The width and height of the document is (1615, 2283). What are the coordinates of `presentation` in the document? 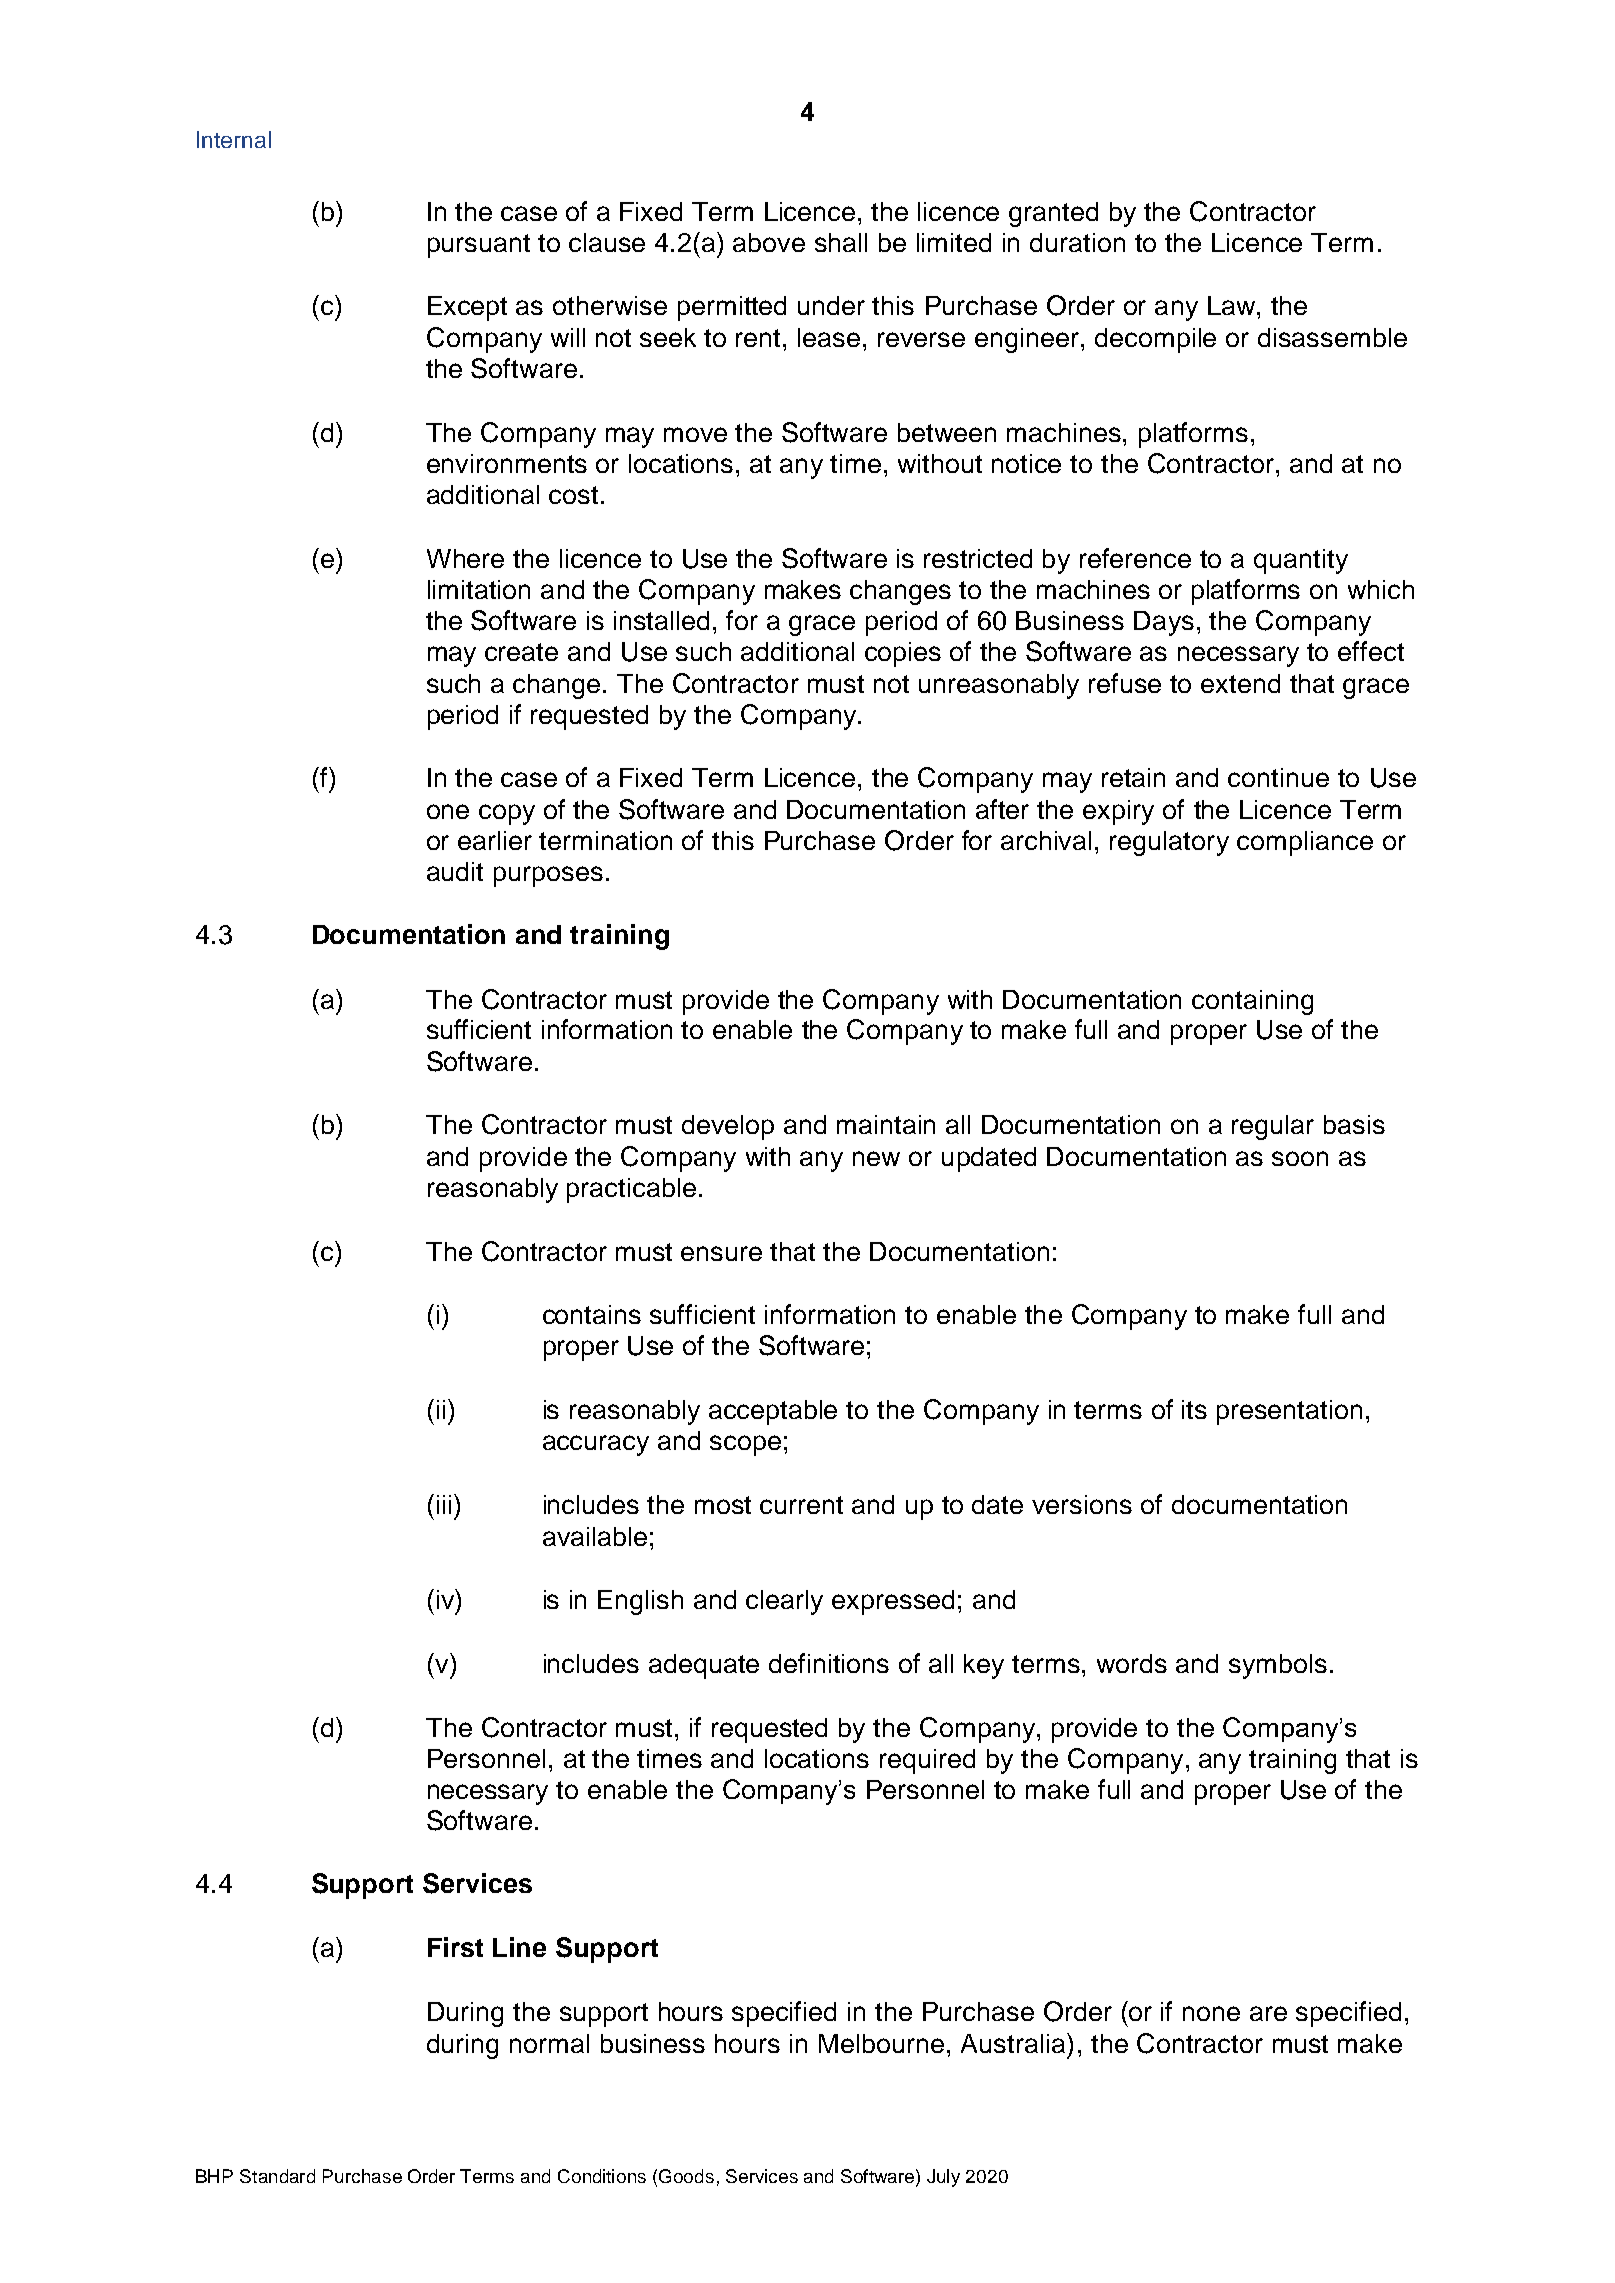 It's located at (1289, 1412).
